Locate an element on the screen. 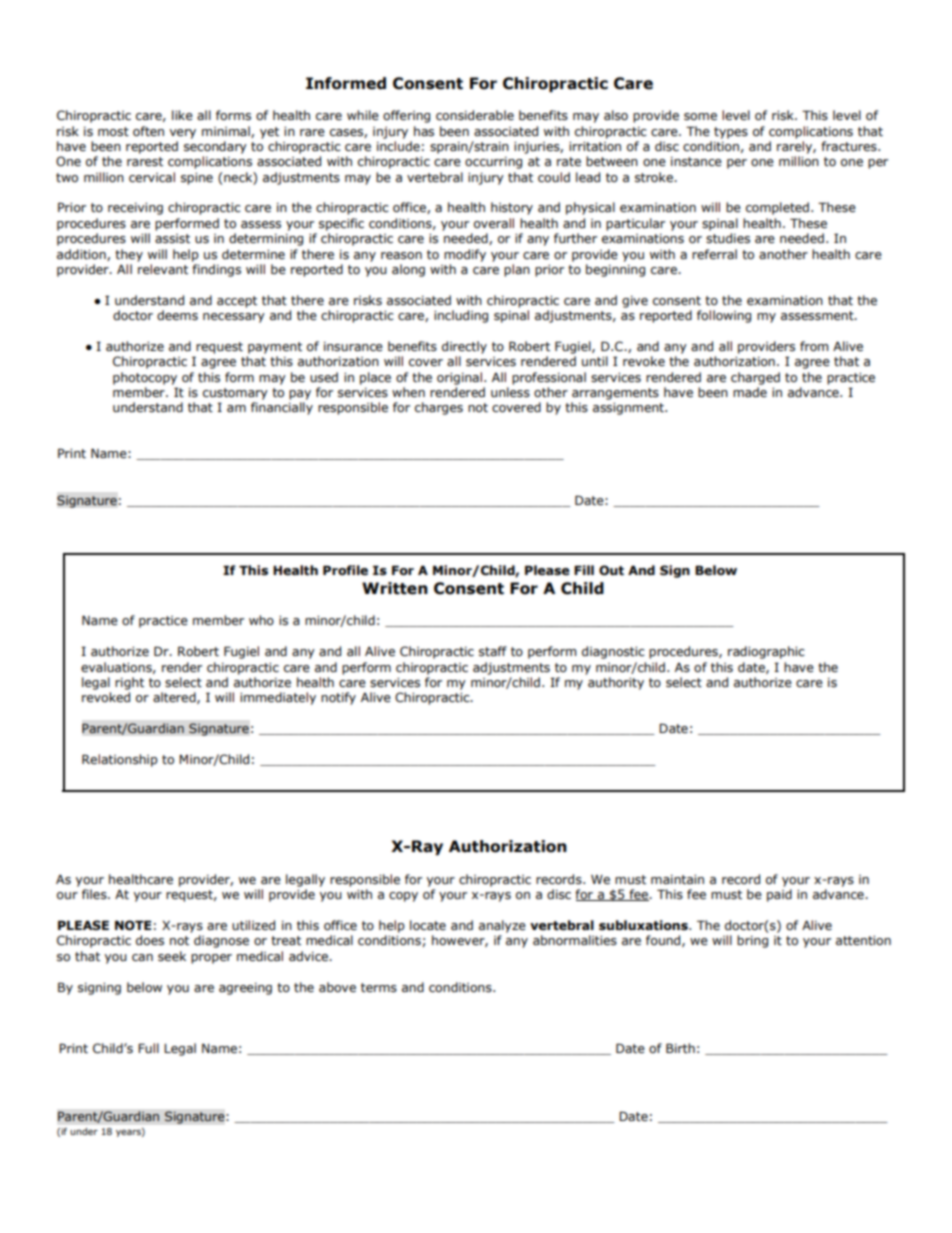 This screenshot has height=1233, width=952. maintain is located at coordinates (677, 879).
